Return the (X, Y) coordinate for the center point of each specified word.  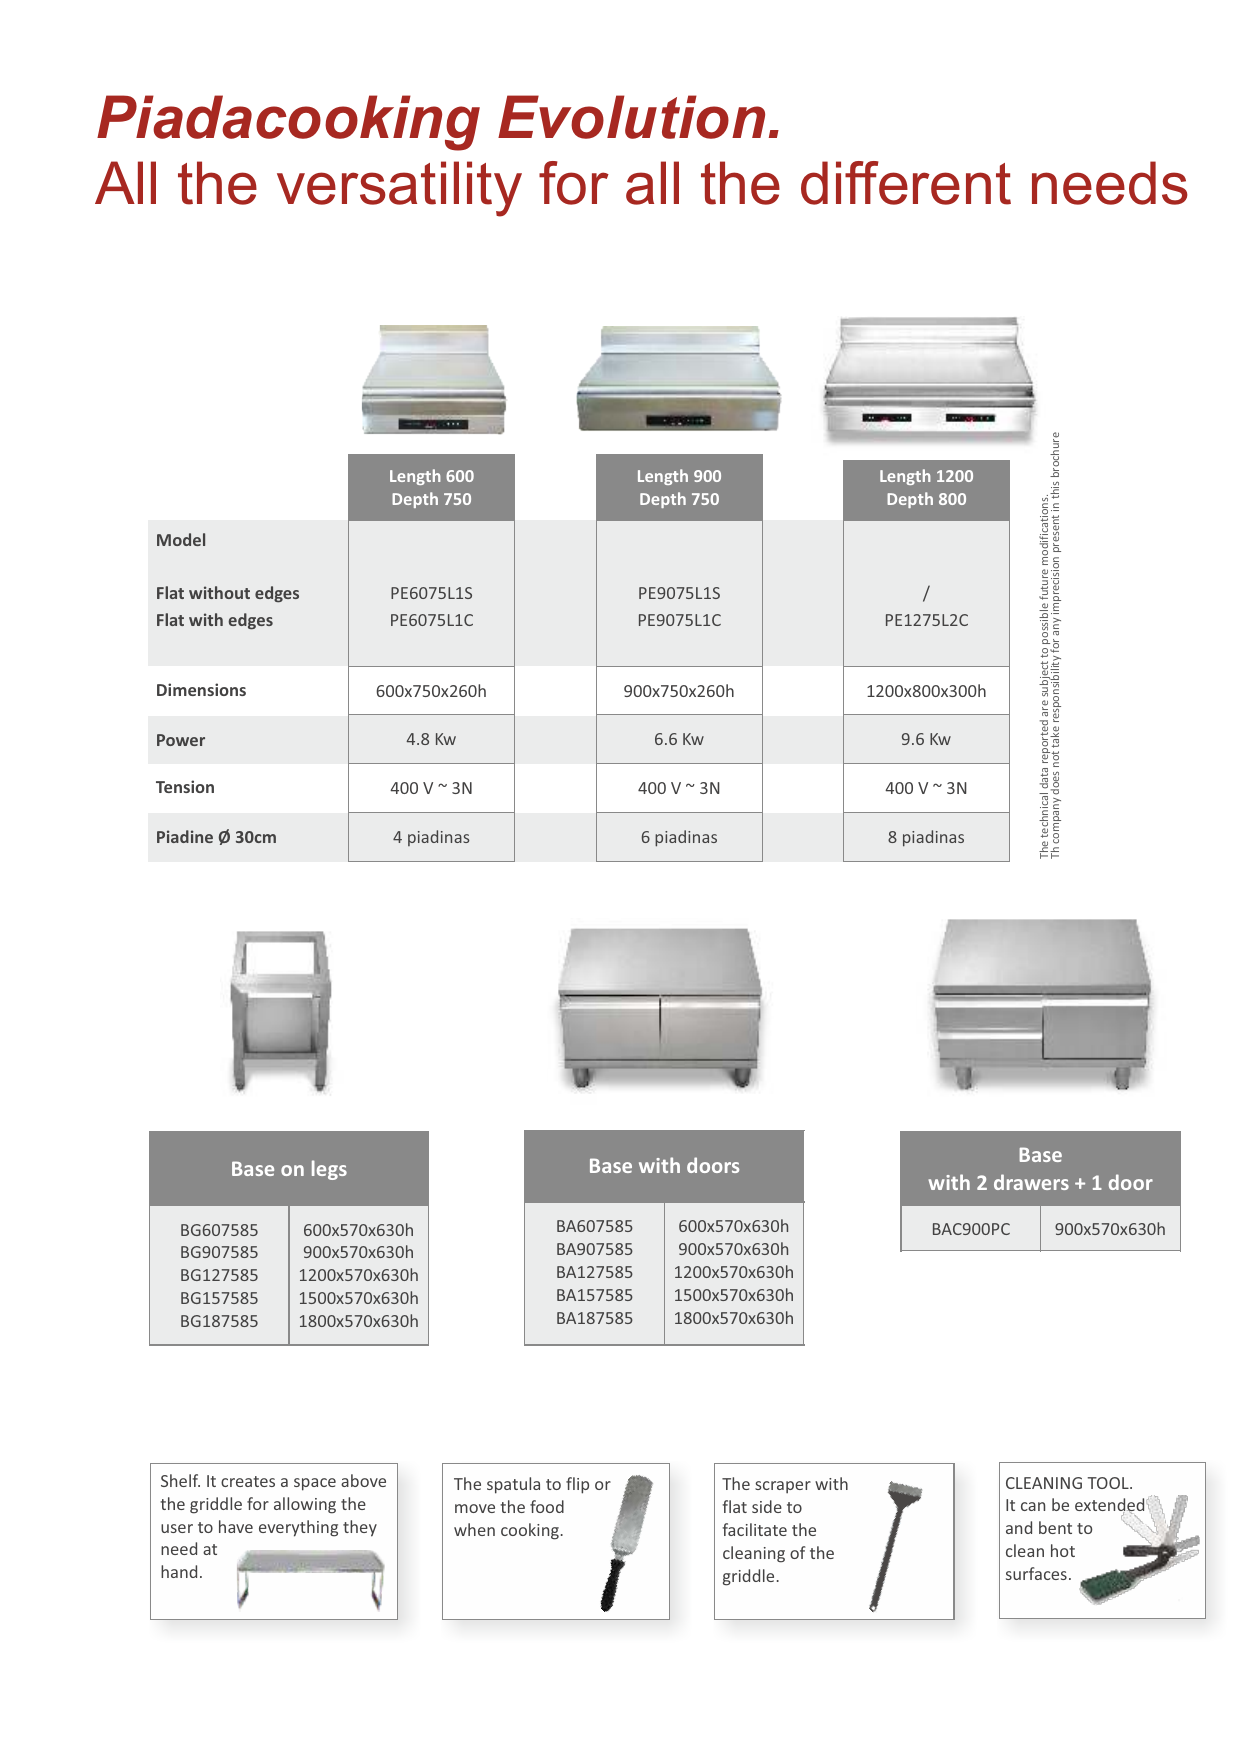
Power (181, 740)
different (906, 183)
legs (329, 1170)
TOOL (1109, 1483)
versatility (399, 189)
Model (181, 539)
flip (577, 1485)
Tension (185, 786)
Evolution (631, 117)
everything (298, 1528)
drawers (1031, 1182)
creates (248, 1481)
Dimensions (201, 689)
